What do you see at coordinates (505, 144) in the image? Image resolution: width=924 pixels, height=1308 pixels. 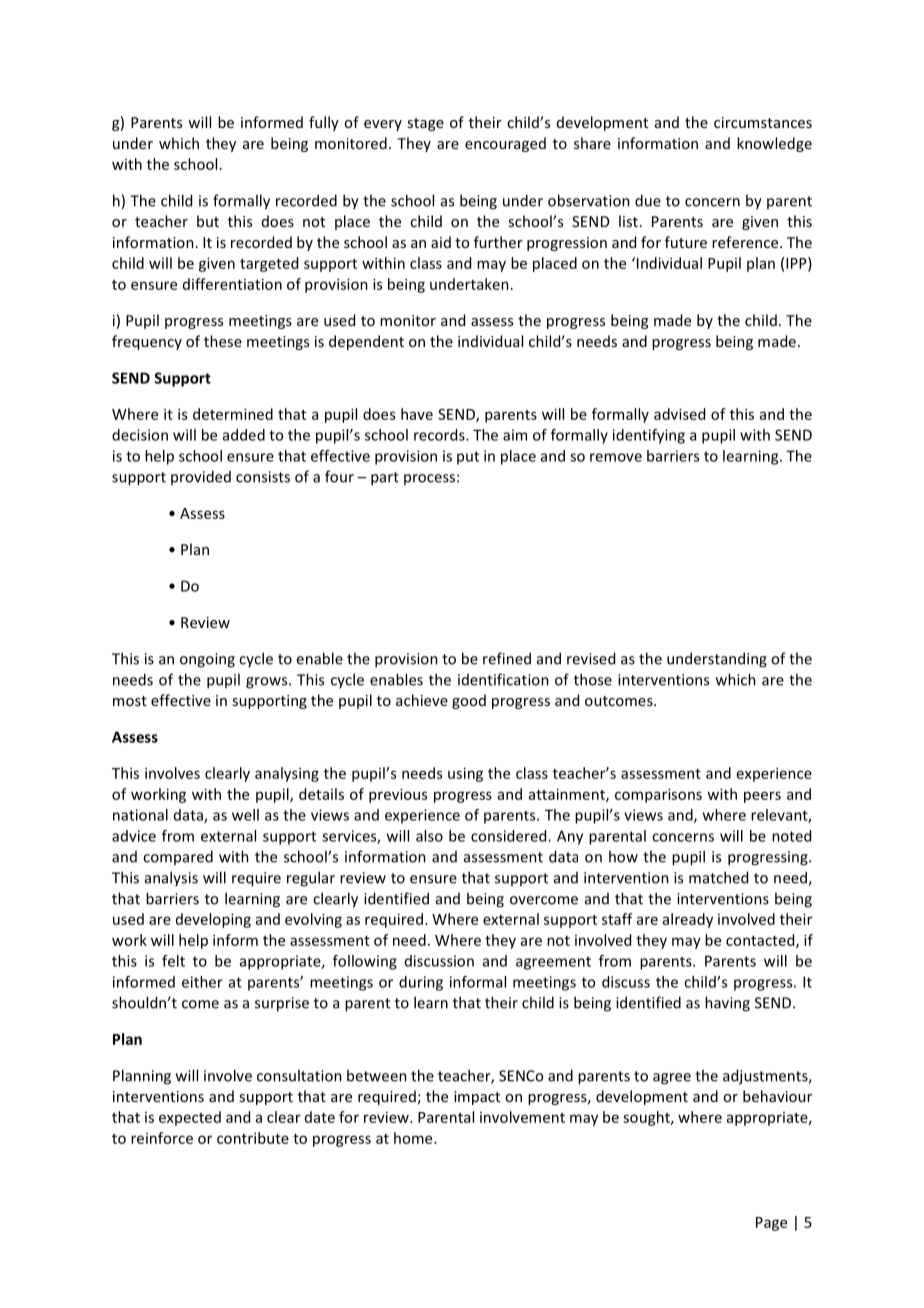 I see `encouraged` at bounding box center [505, 144].
